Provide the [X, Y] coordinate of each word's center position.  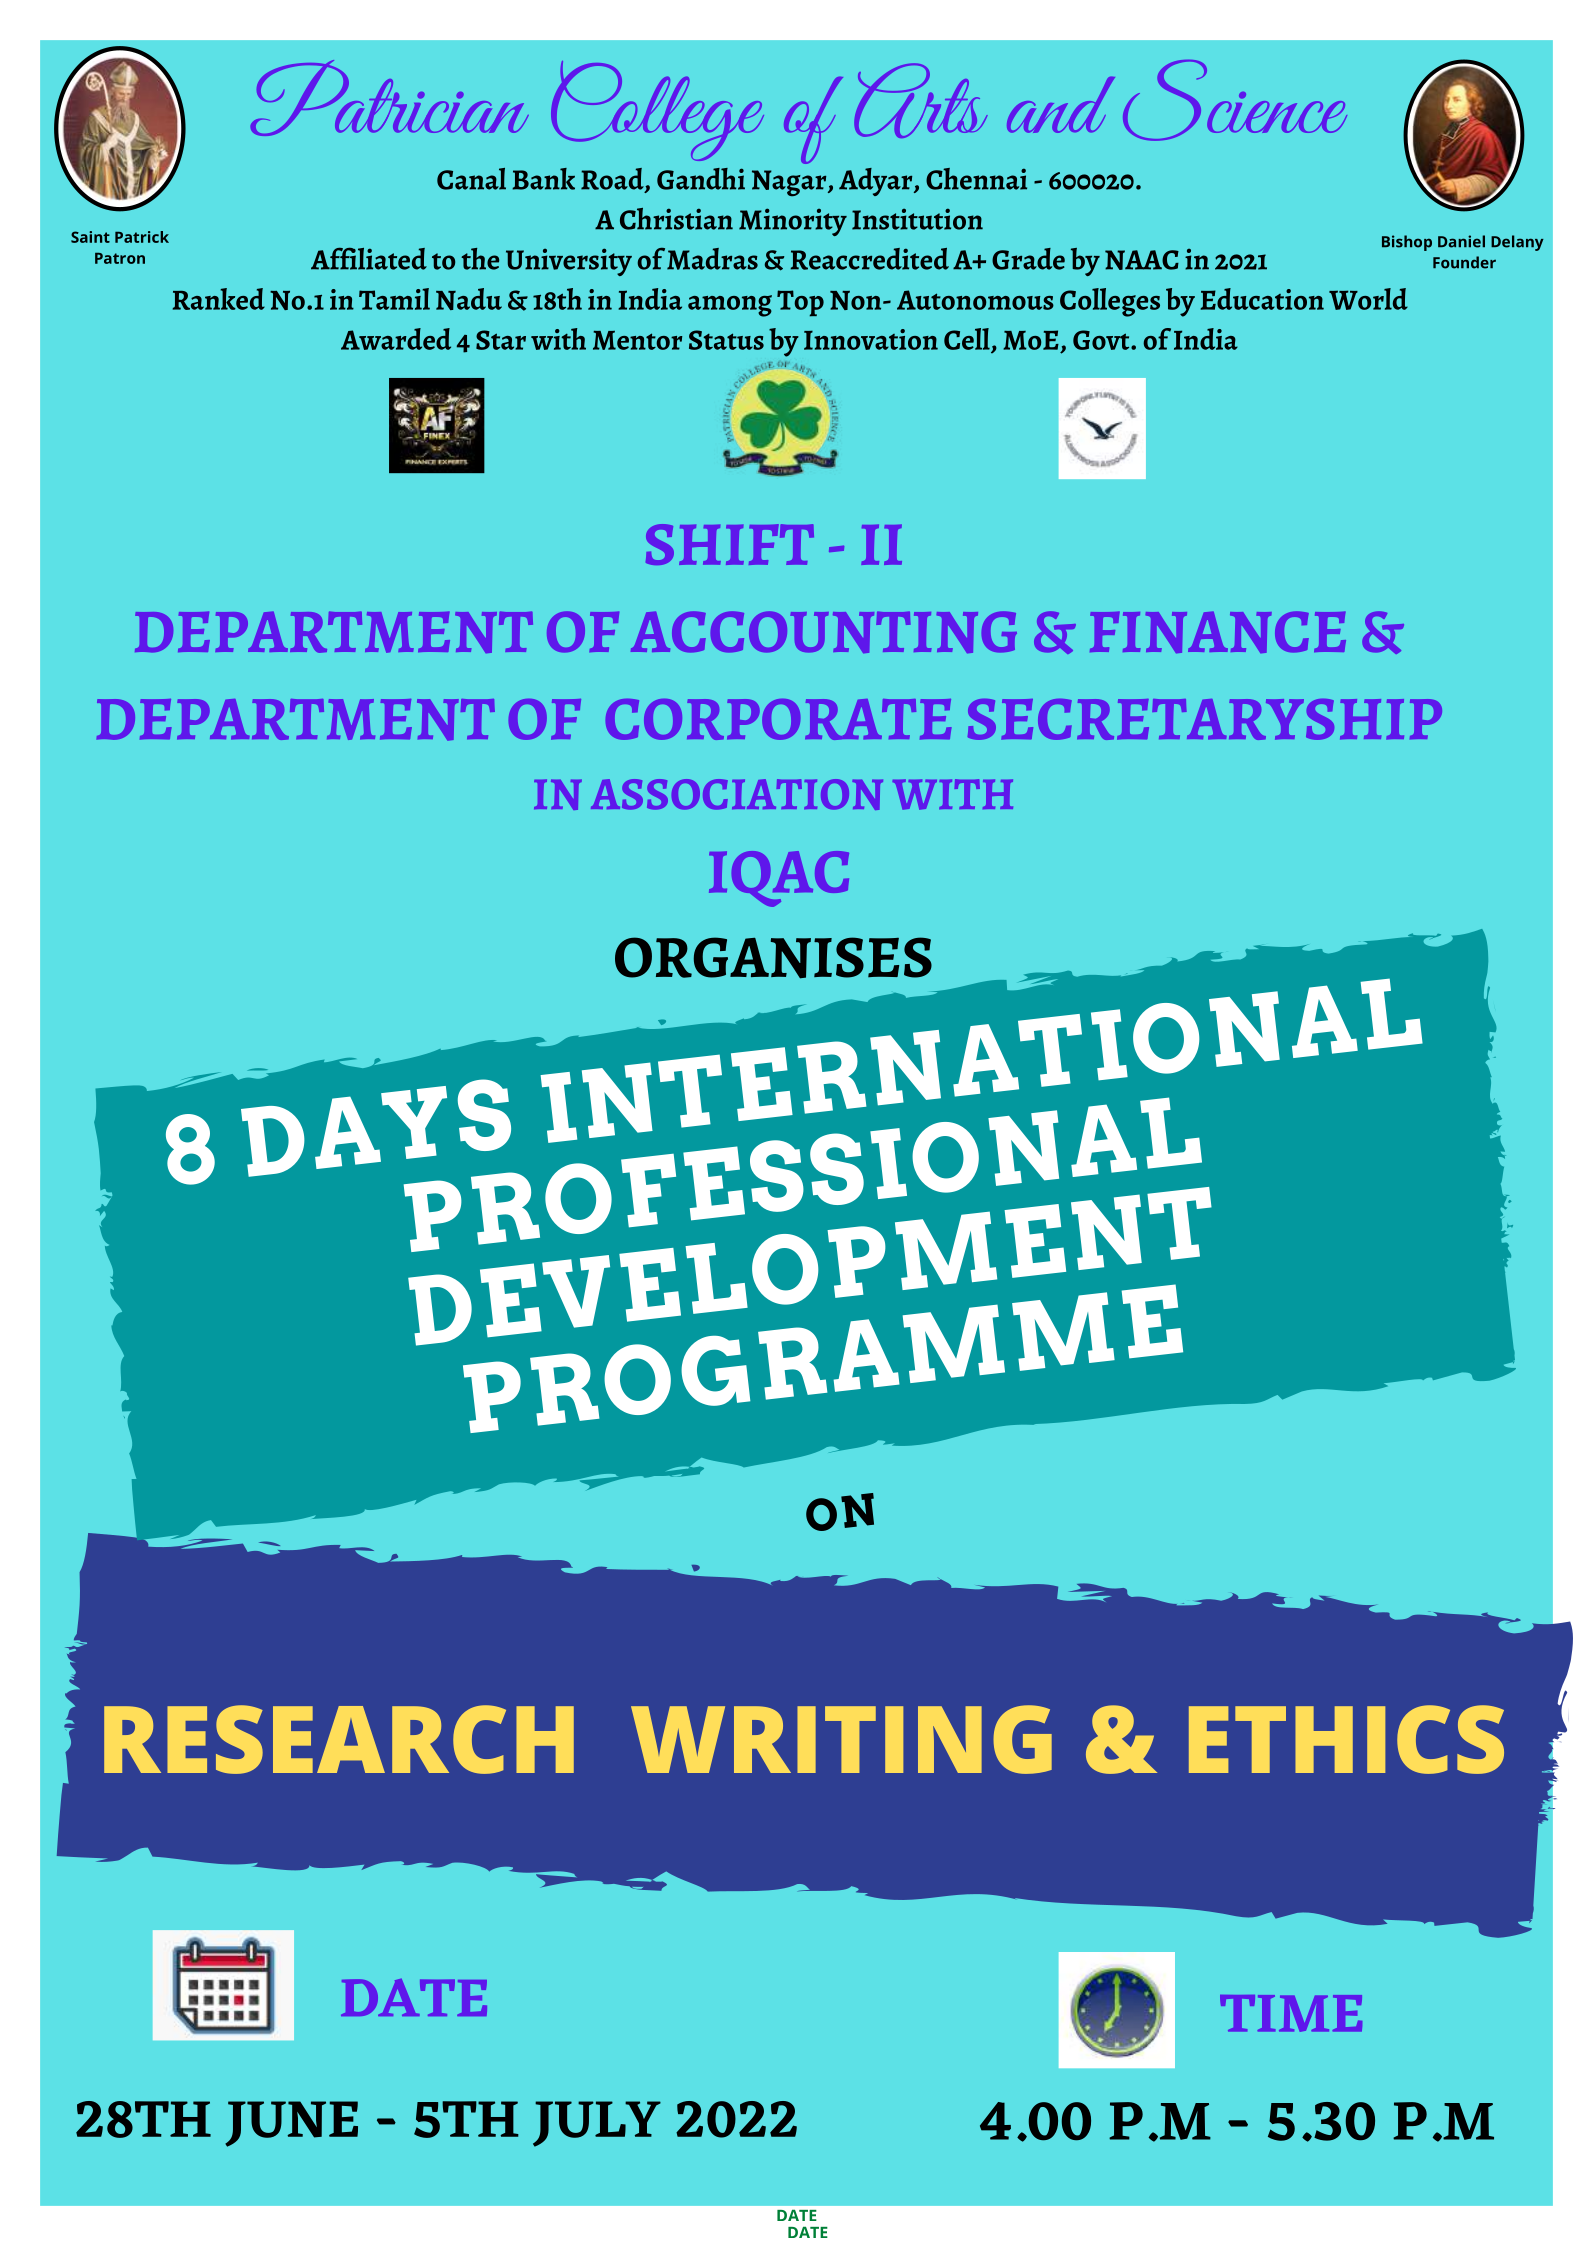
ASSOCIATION [737, 794]
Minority [793, 222]
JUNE [291, 2124]
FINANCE [1218, 632]
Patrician [390, 98]
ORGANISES [773, 958]
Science [1235, 100]
